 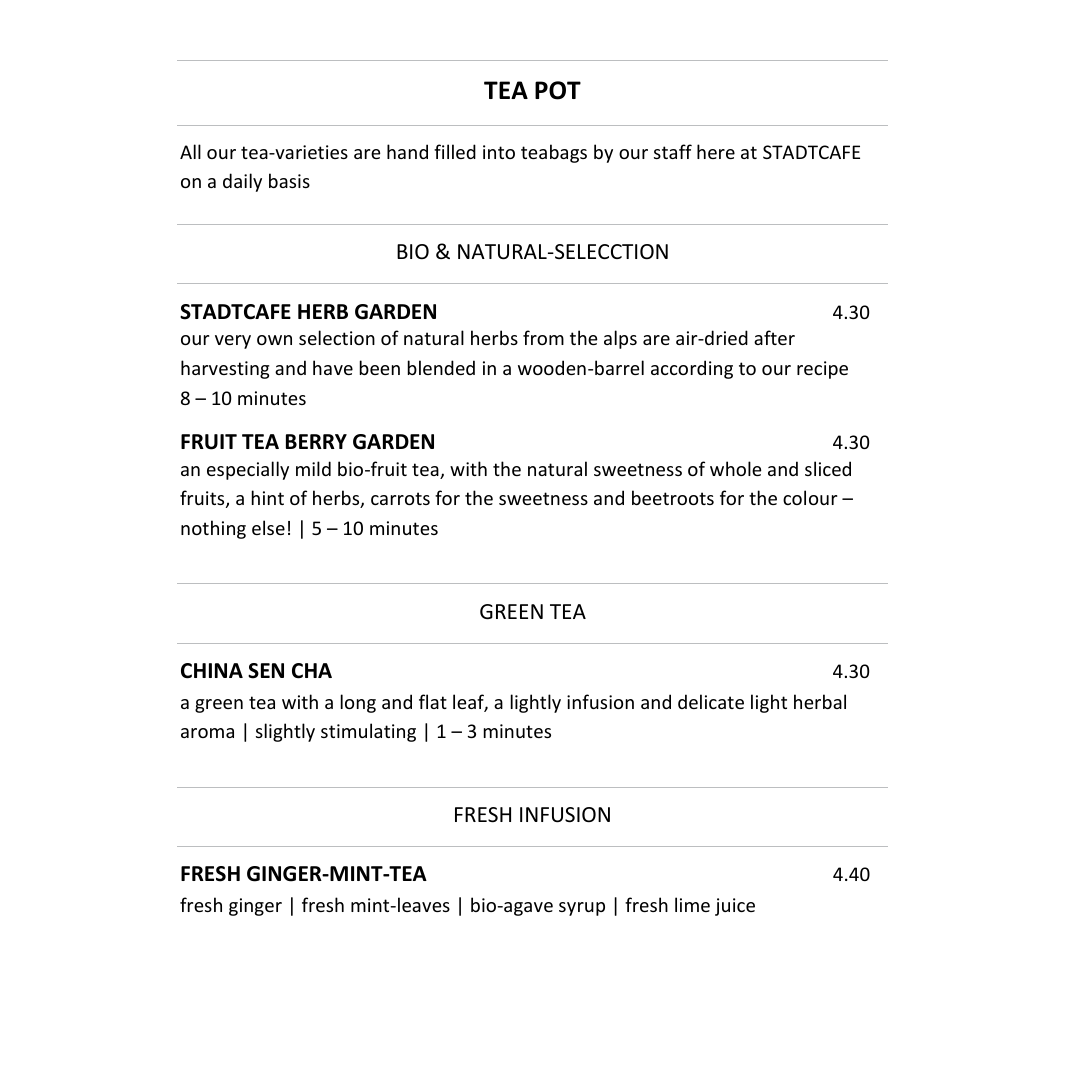 I want to click on here, so click(x=716, y=151).
